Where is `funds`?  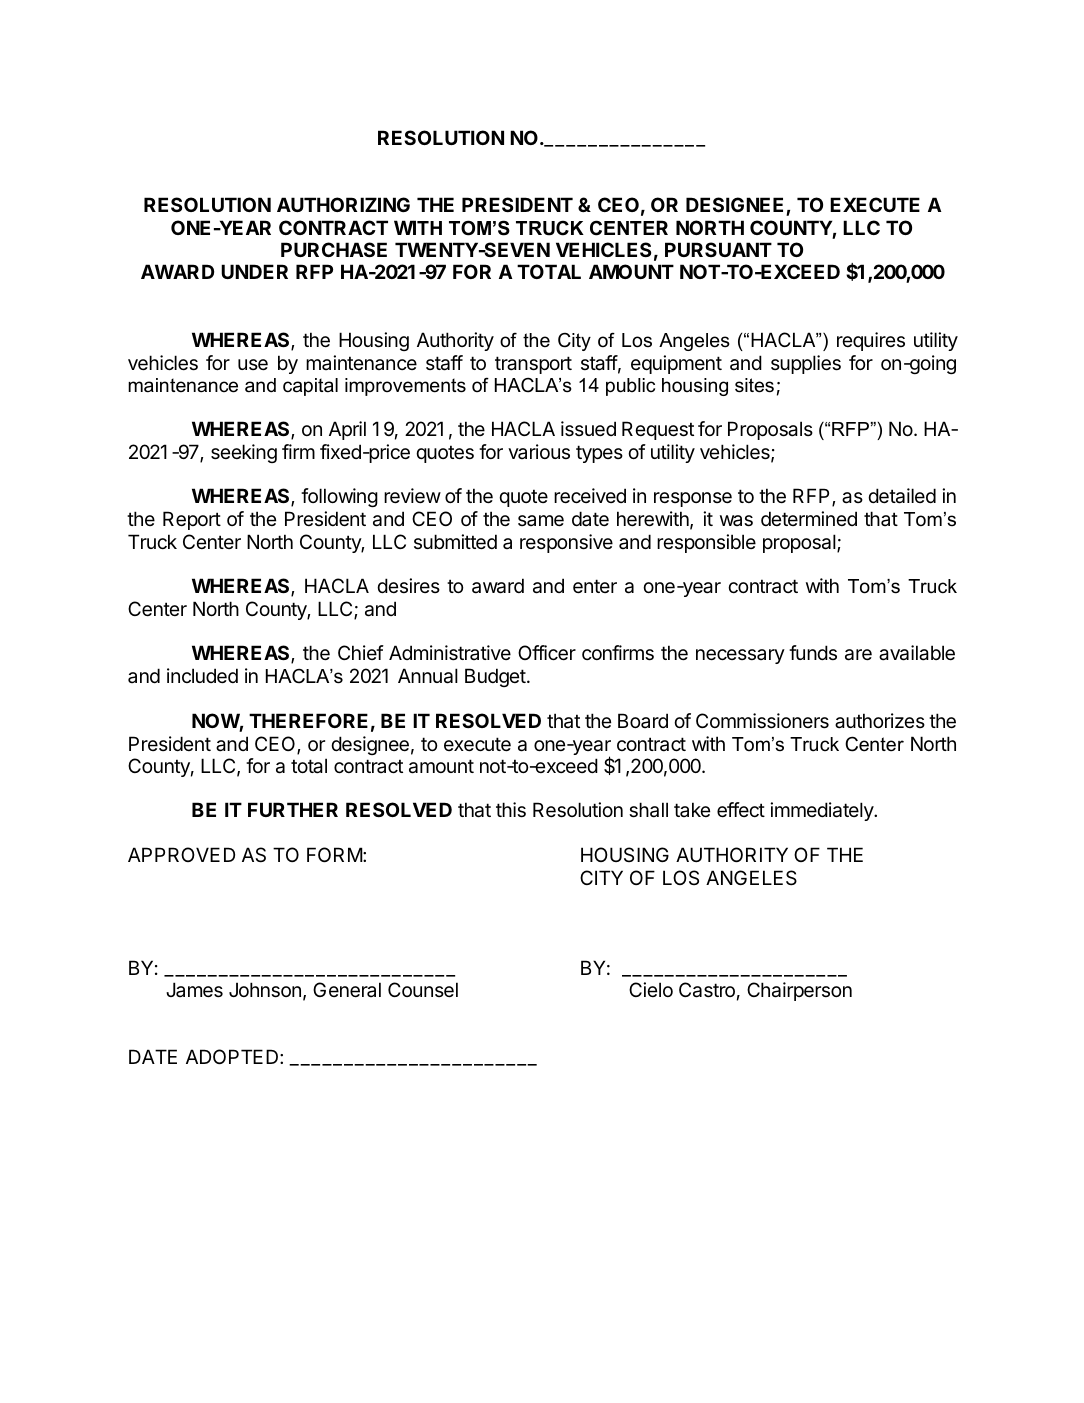
funds is located at coordinates (813, 652).
